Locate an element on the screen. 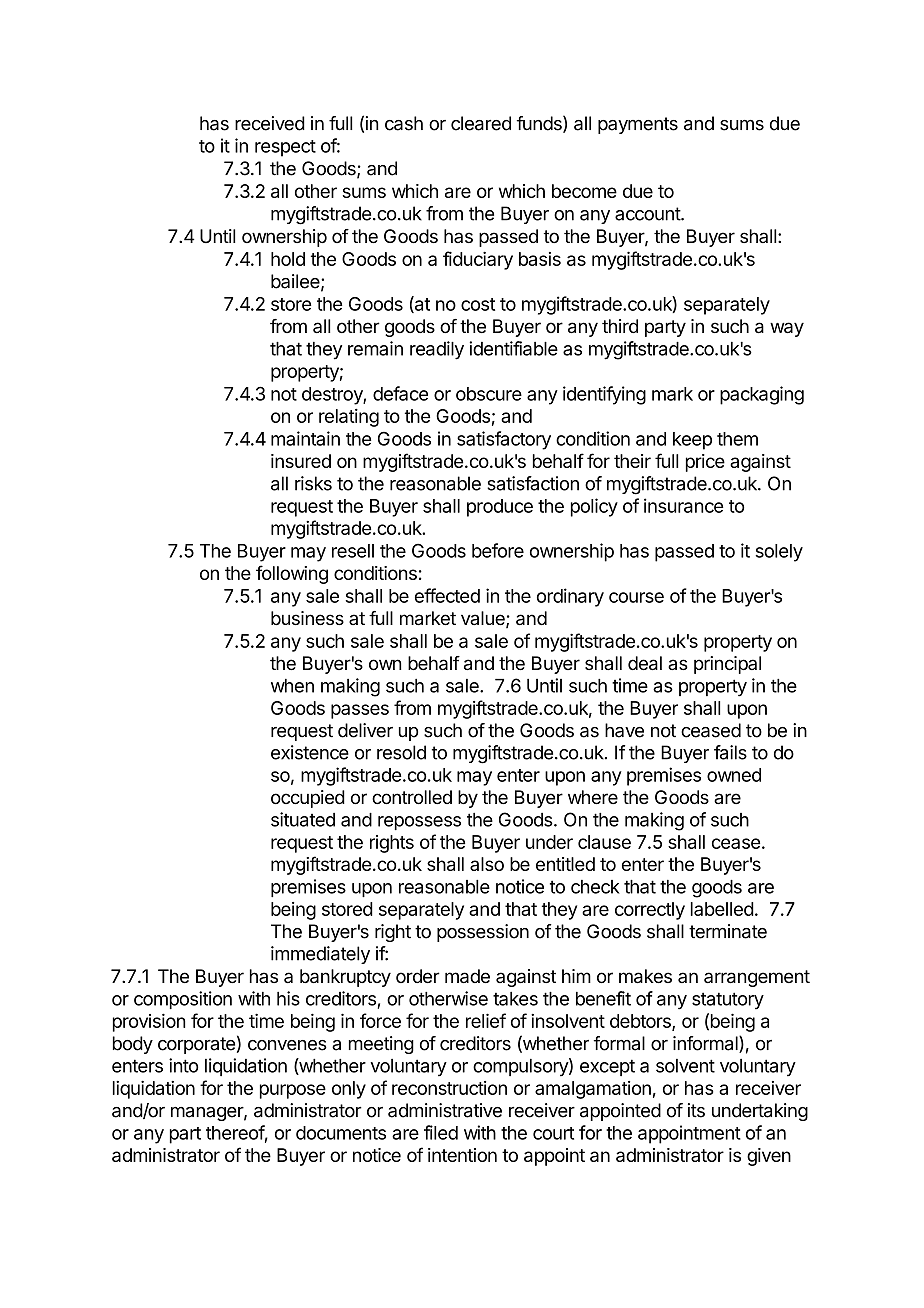 The width and height of the screenshot is (924, 1308). price is located at coordinates (705, 463).
